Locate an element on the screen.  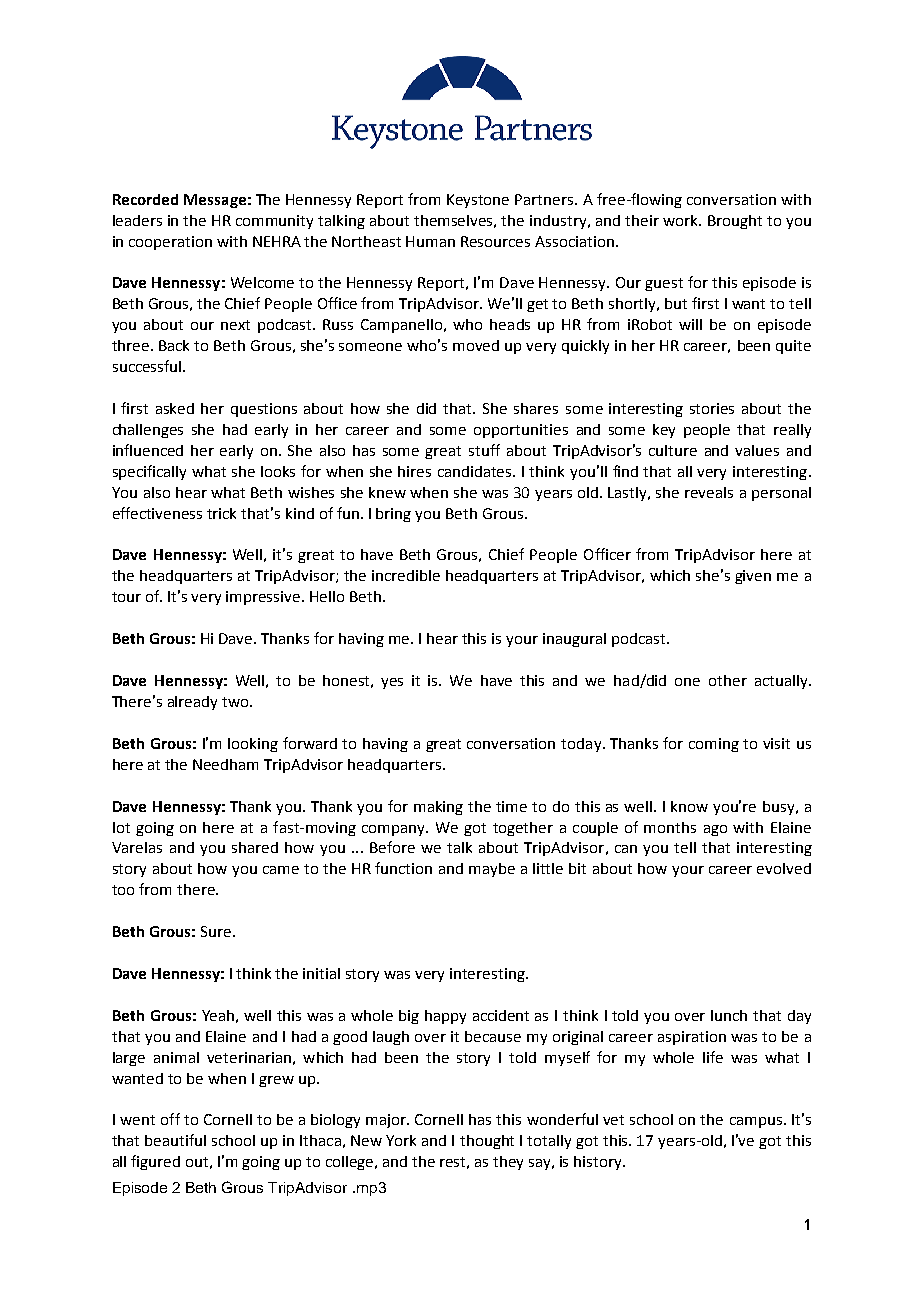
Human is located at coordinates (430, 241).
